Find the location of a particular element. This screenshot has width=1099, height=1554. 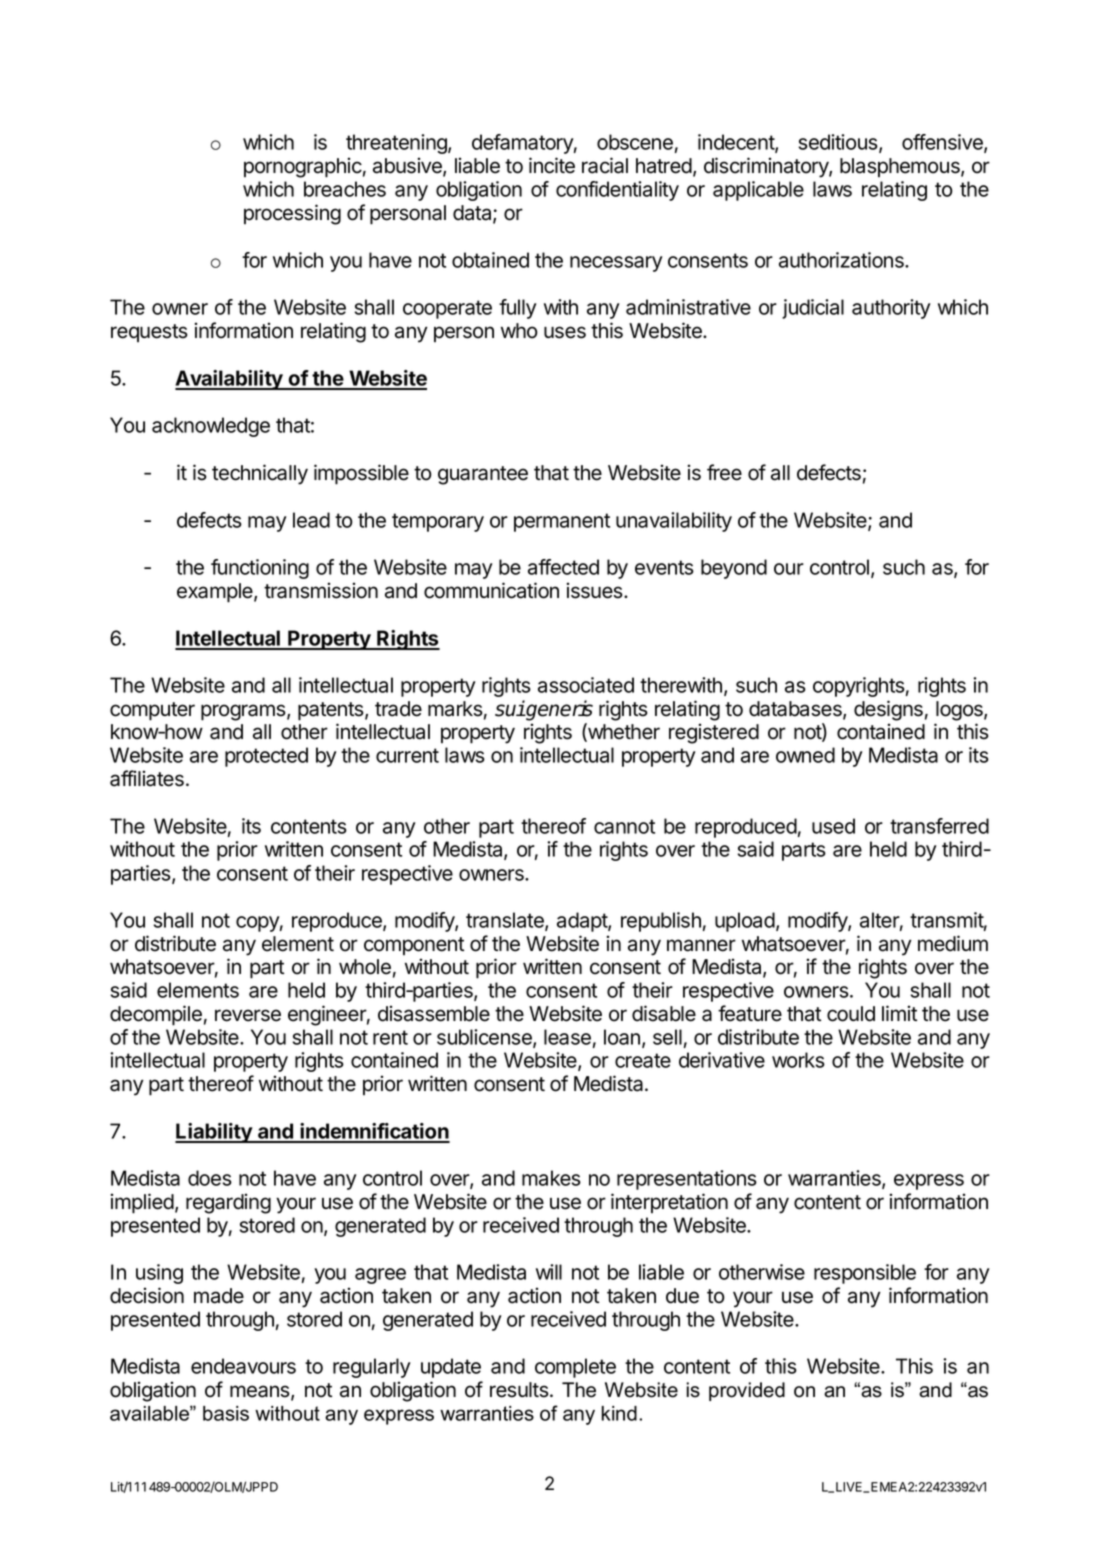

makes is located at coordinates (551, 1178).
